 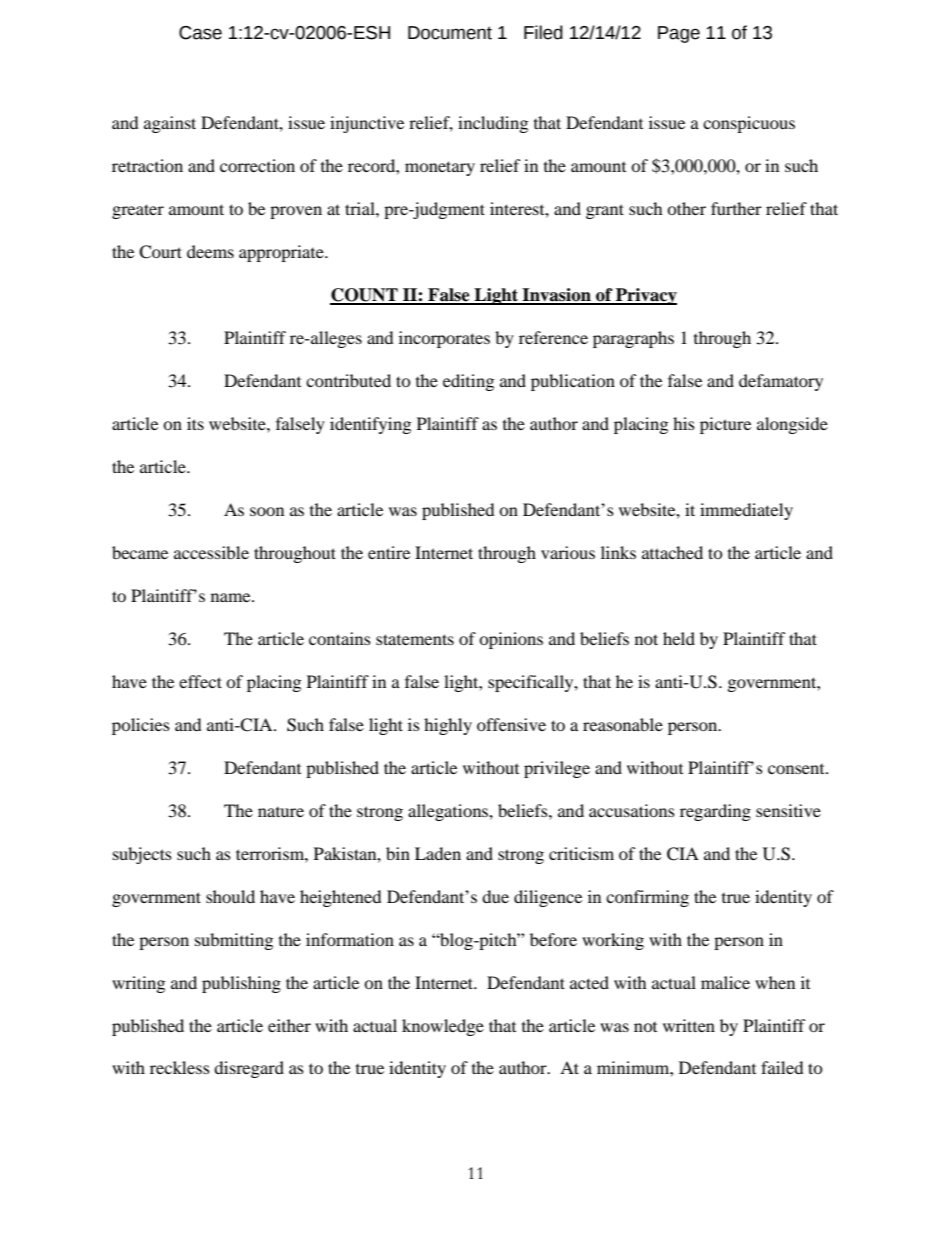 I want to click on picture, so click(x=725, y=425).
